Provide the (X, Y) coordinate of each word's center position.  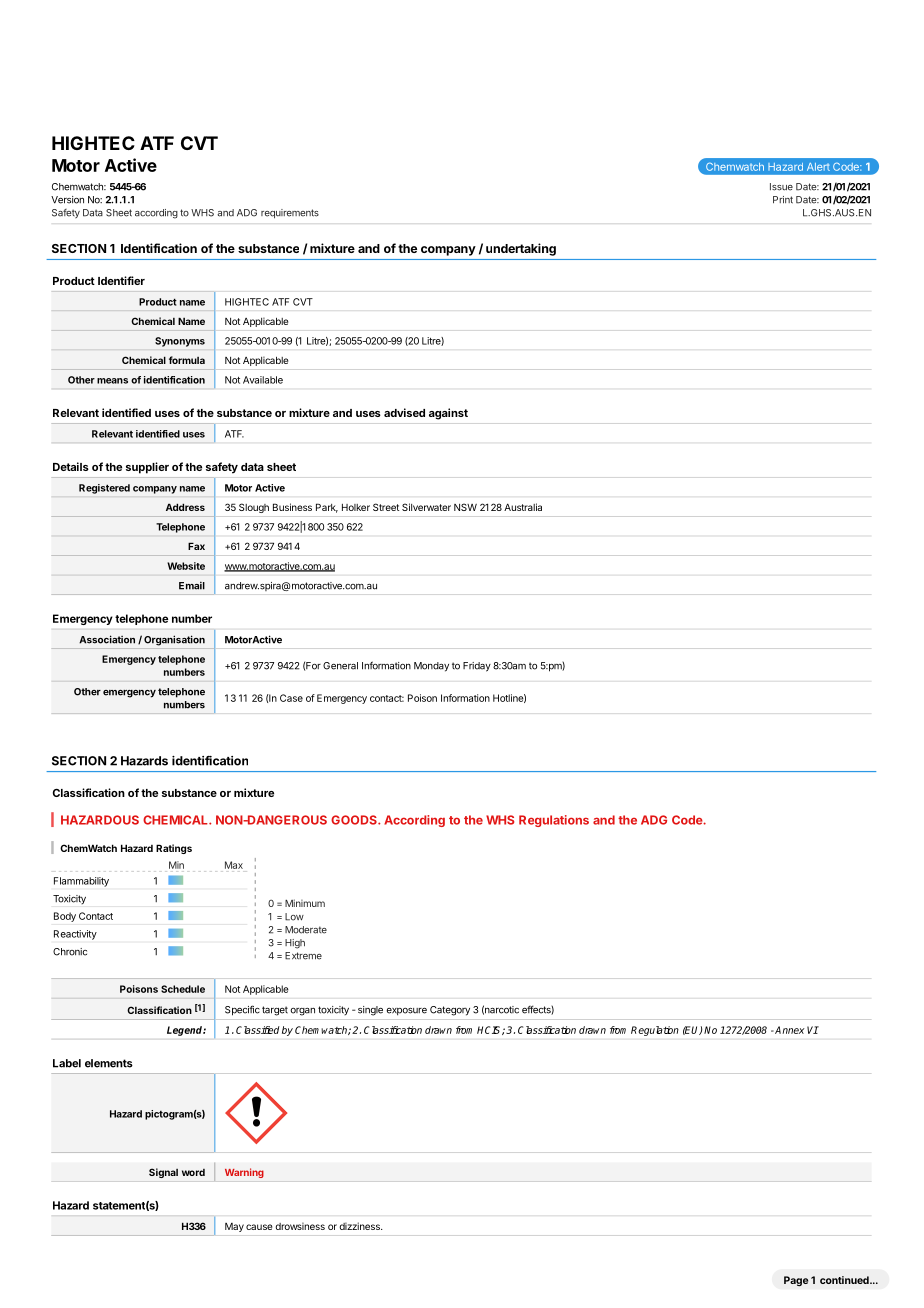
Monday (431, 667)
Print (783, 200)
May (234, 1227)
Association (107, 639)
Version (67, 200)
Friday (477, 667)
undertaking (521, 249)
